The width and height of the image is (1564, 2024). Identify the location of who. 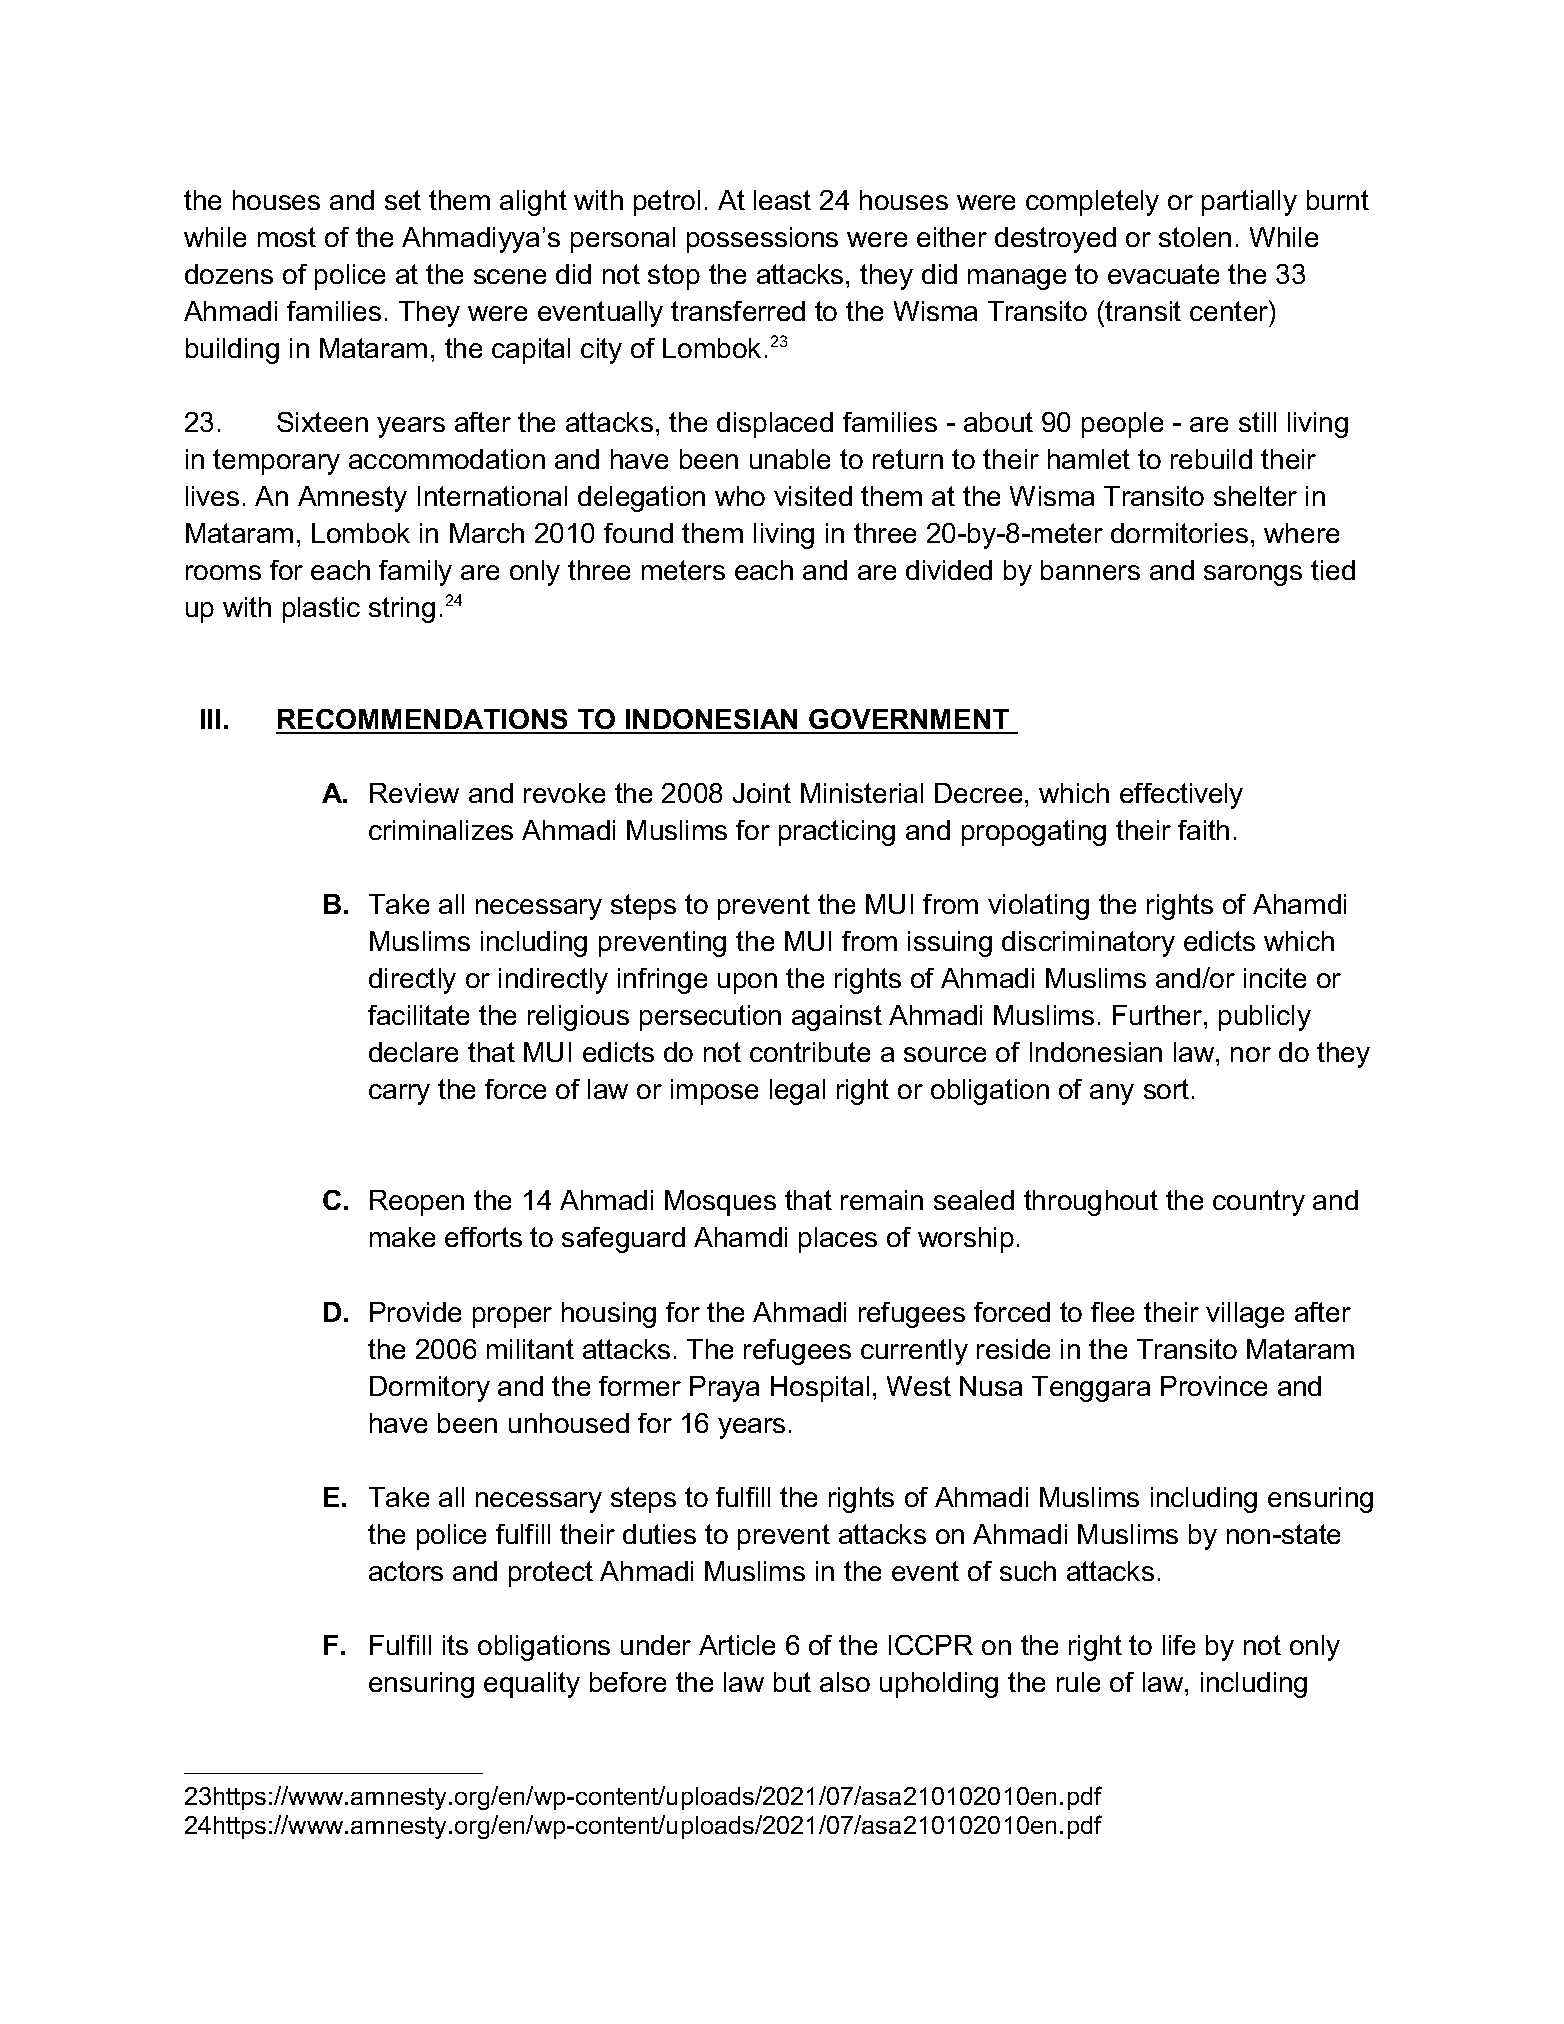
(740, 496).
